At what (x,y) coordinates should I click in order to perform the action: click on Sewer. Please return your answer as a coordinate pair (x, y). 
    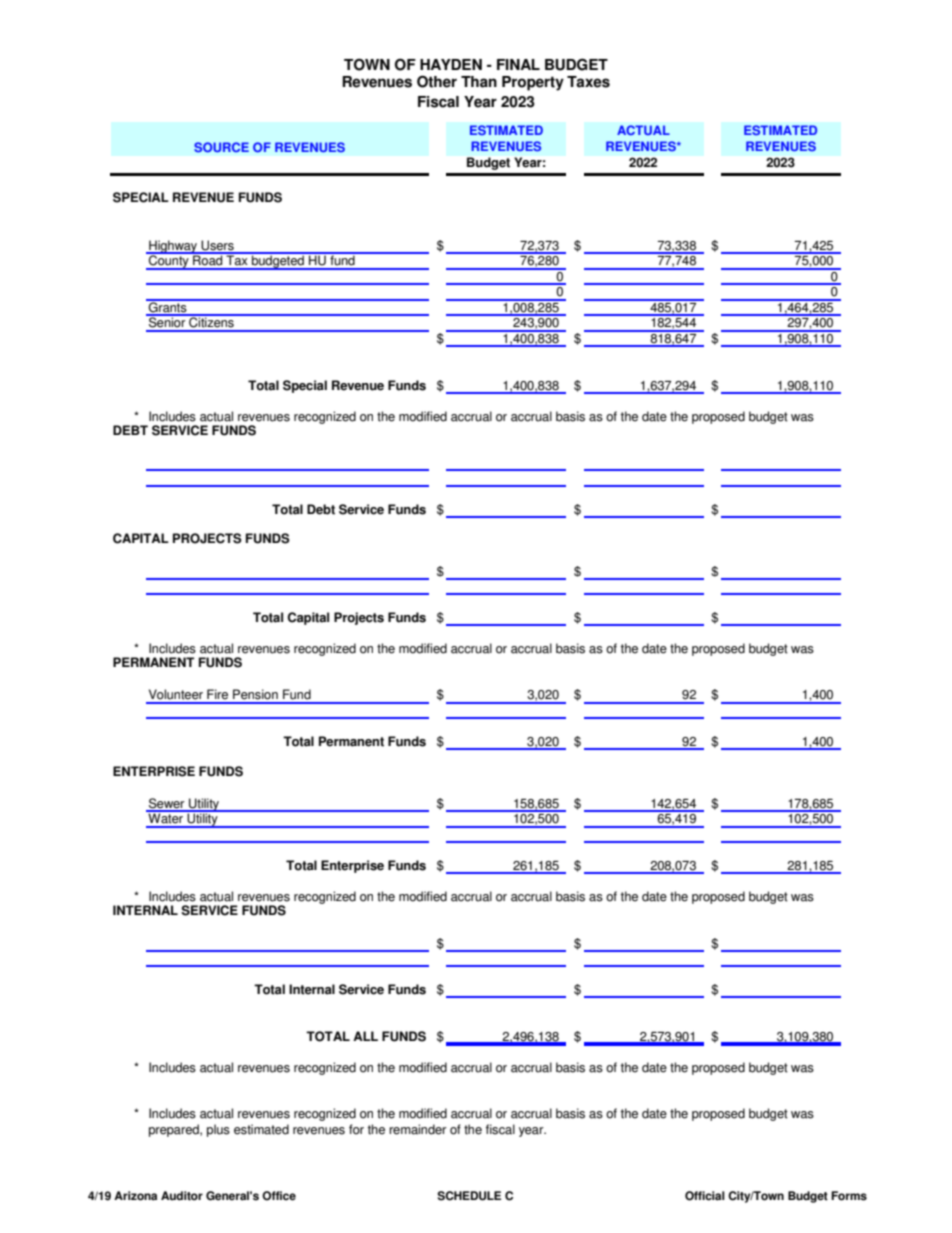
    Looking at the image, I should click on (167, 804).
